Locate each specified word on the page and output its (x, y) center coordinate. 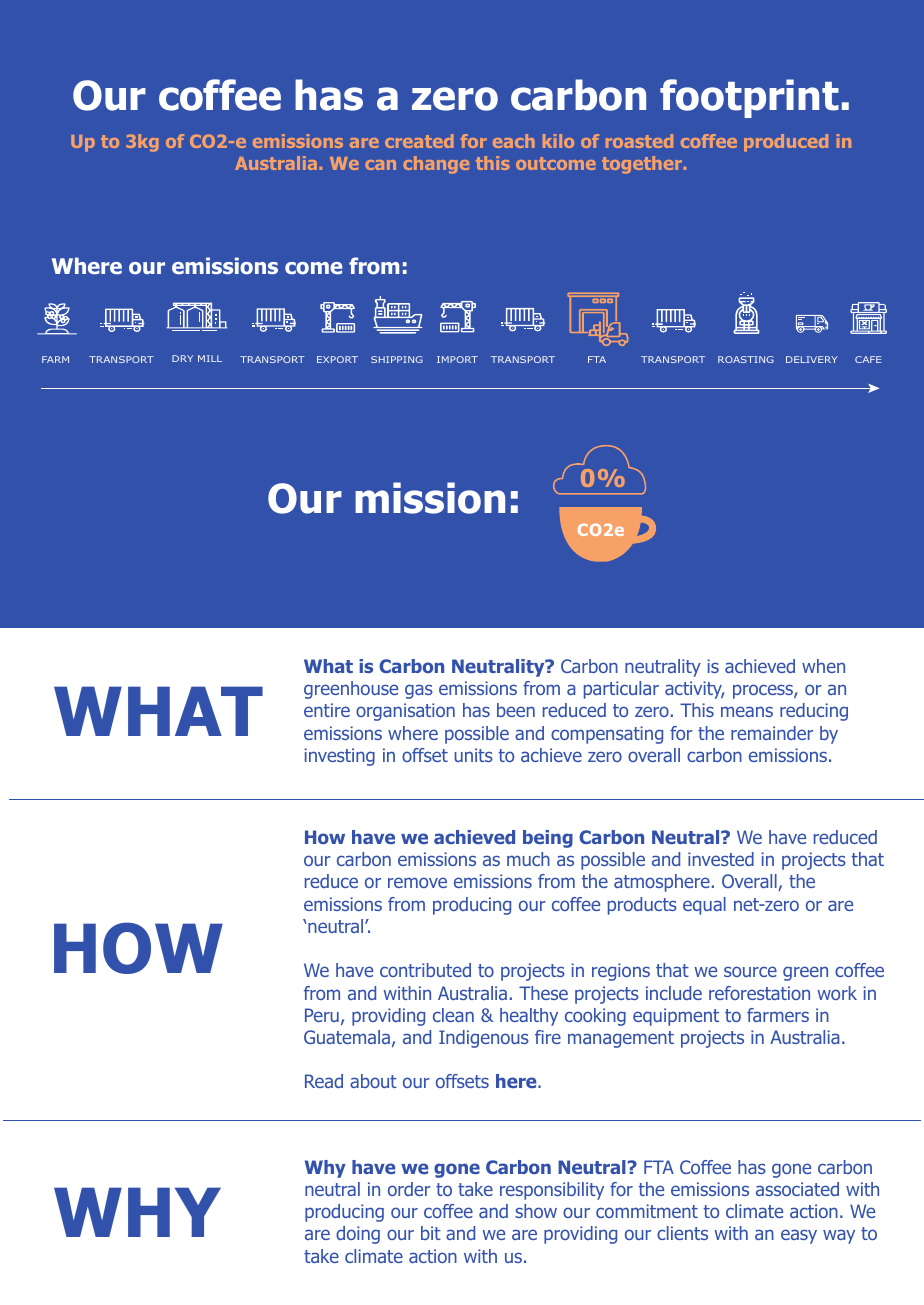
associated (797, 1189)
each (514, 141)
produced (786, 143)
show (536, 1211)
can (380, 165)
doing (358, 1235)
